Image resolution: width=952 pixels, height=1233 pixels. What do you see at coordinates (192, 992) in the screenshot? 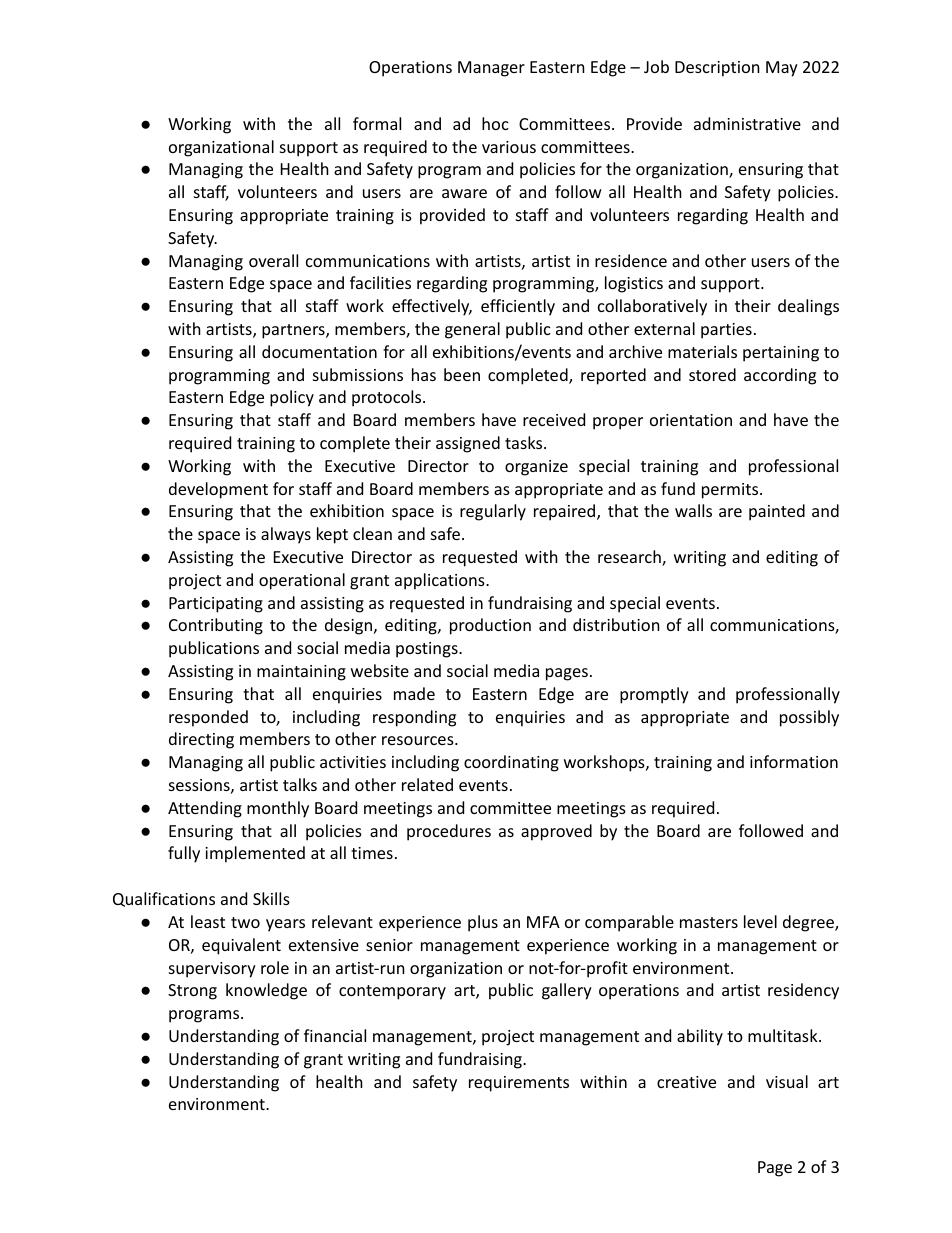
I see `Strong` at bounding box center [192, 992].
